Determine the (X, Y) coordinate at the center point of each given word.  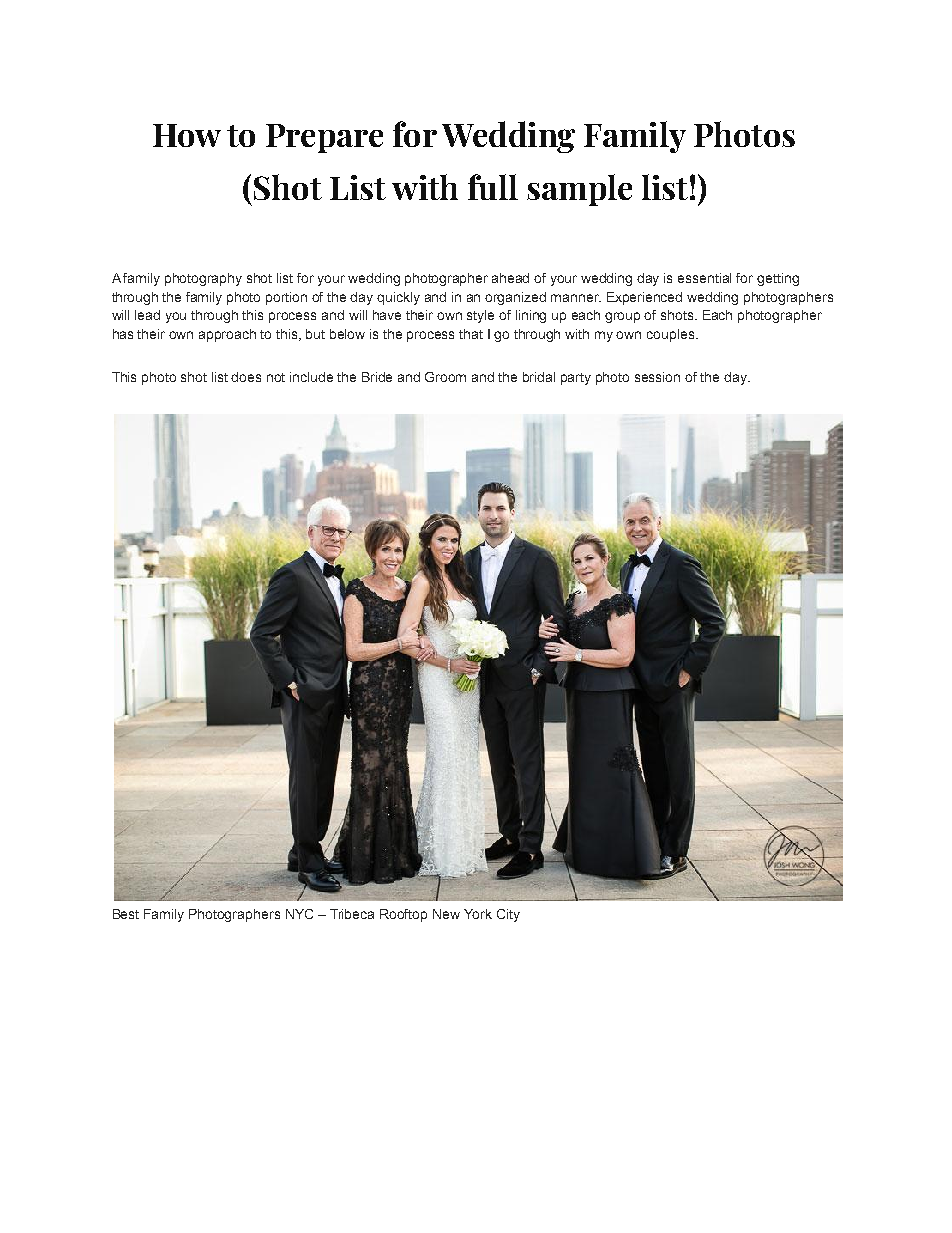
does (246, 377)
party (576, 379)
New (446, 914)
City (508, 915)
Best (126, 914)
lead (147, 315)
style (480, 316)
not (276, 377)
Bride (377, 377)
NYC (299, 914)
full (493, 187)
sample (579, 190)
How (187, 135)
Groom (445, 377)
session (657, 377)
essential (704, 278)
